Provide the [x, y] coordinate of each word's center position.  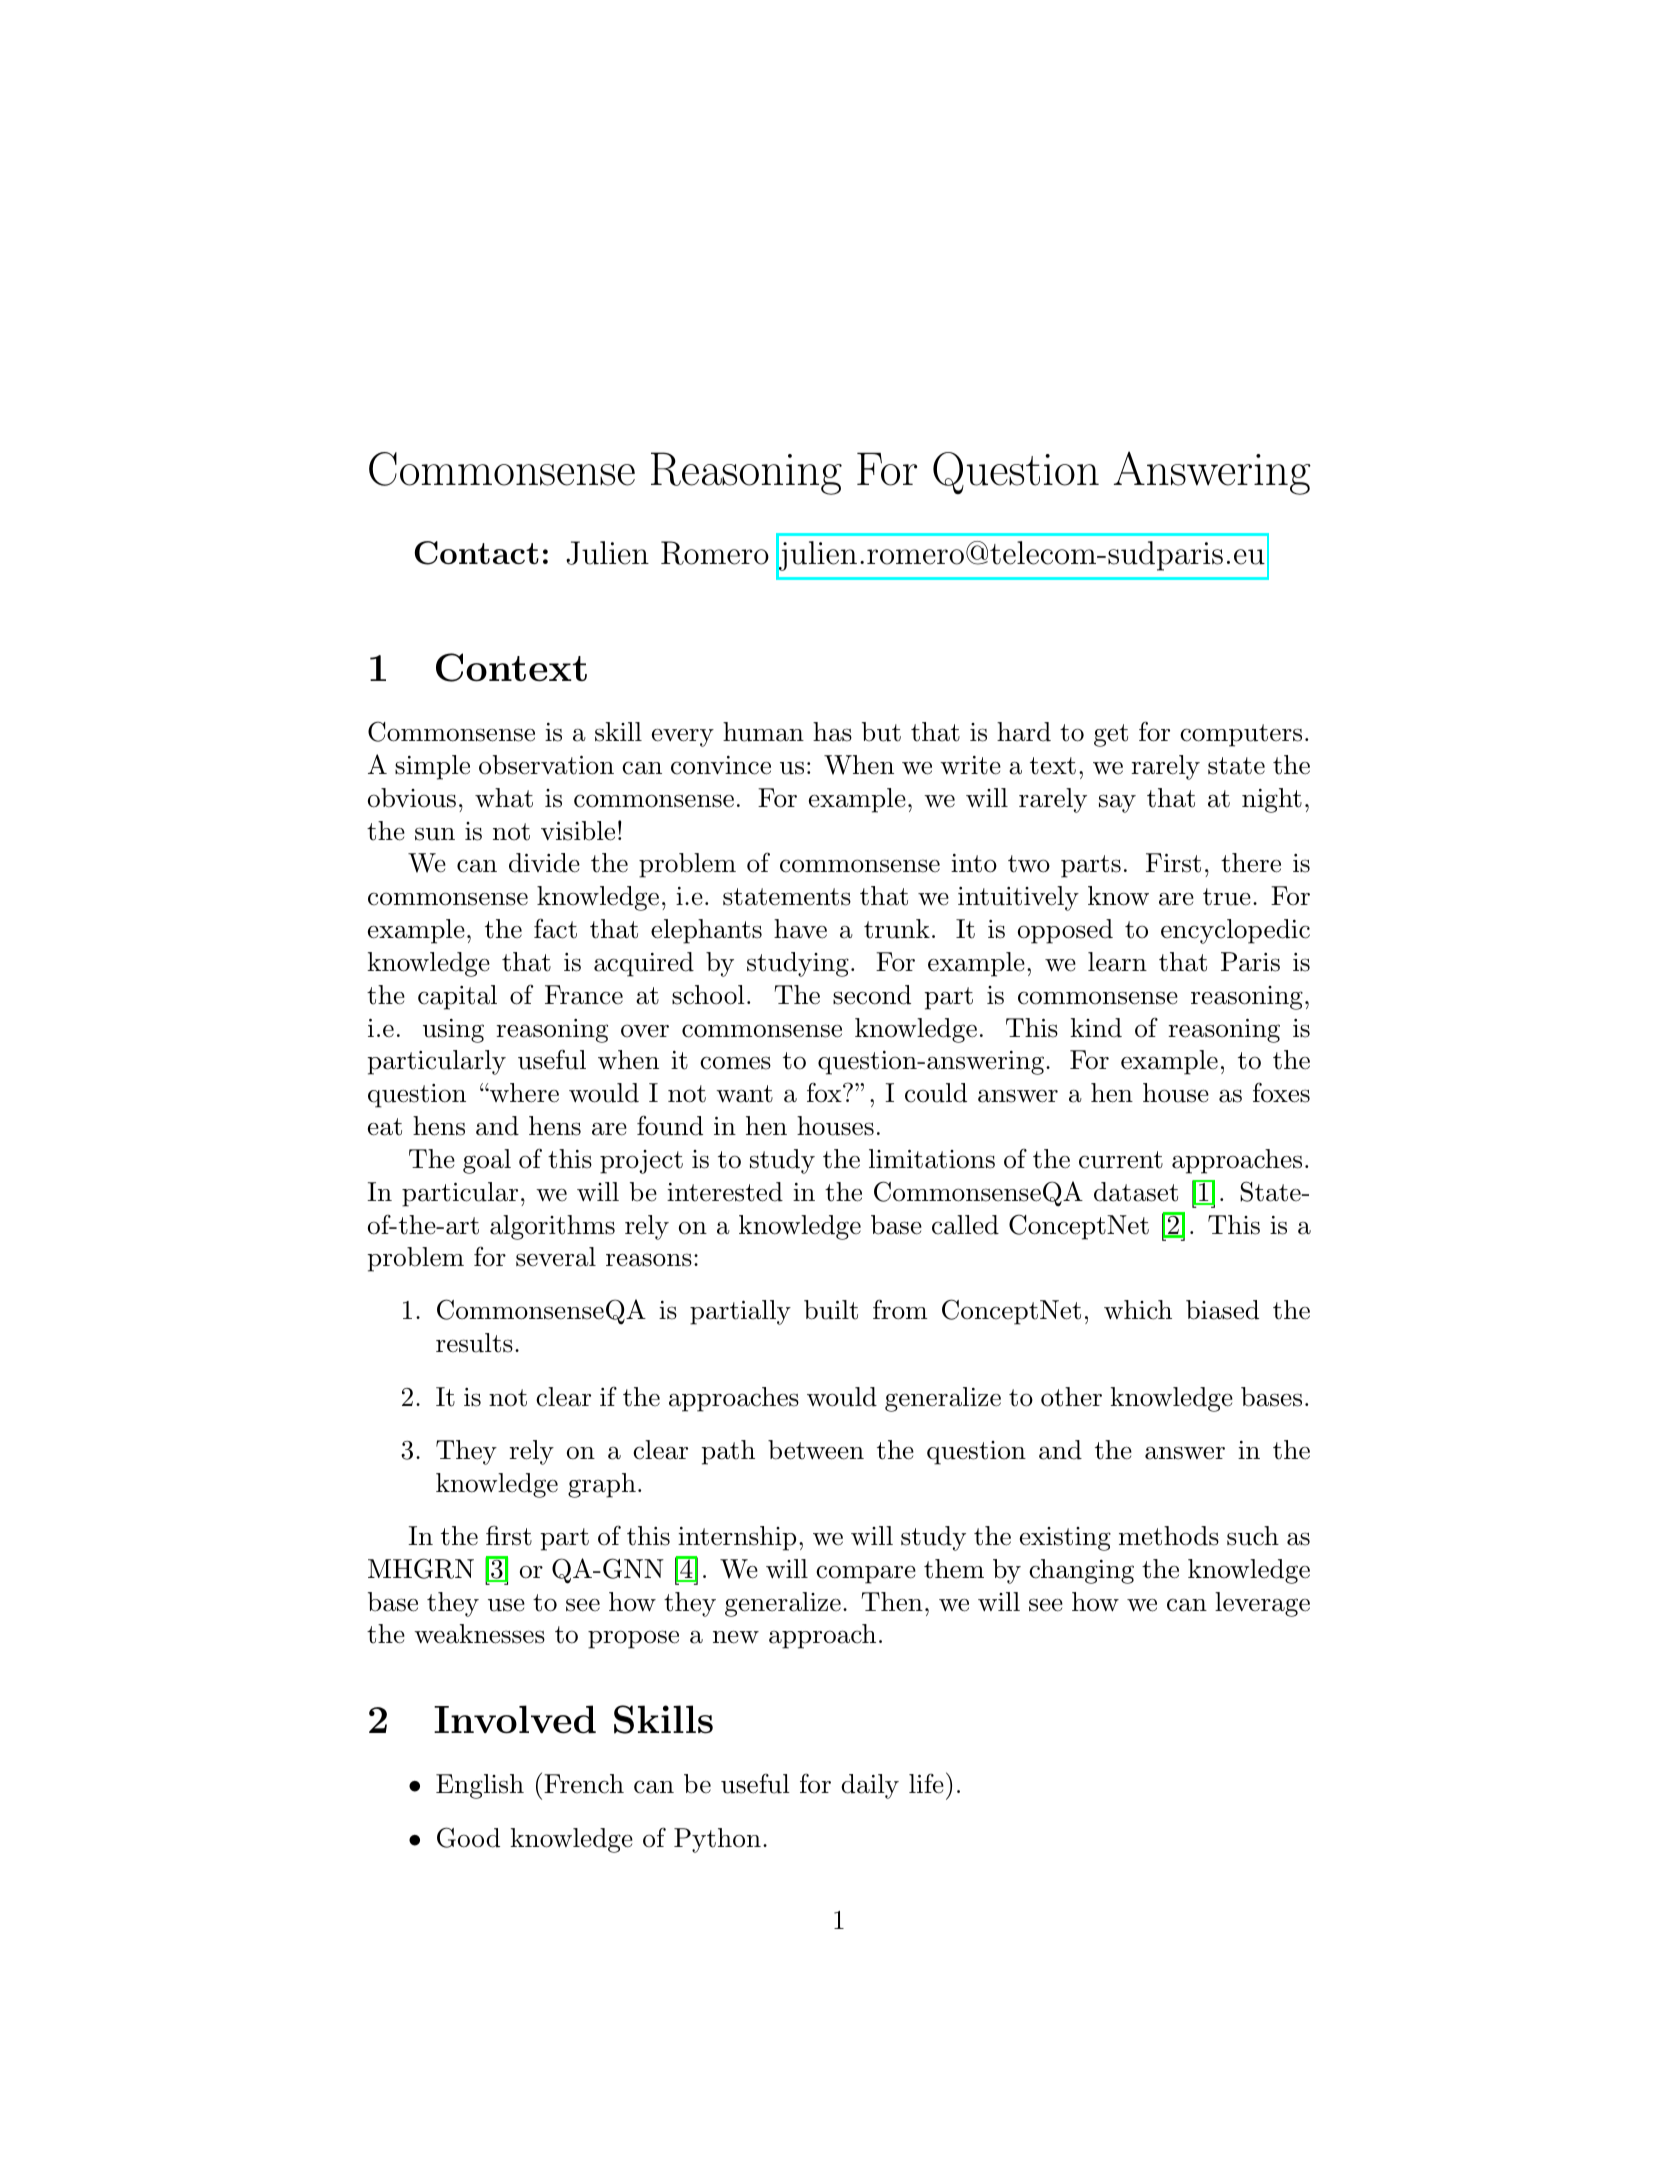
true [1227, 897]
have [800, 929]
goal [487, 1161]
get [1111, 735]
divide [544, 863]
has [832, 732]
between [816, 1450]
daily [870, 1786]
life [926, 1783]
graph [602, 1485]
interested [725, 1192]
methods [1169, 1536]
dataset [1136, 1192]
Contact [477, 553]
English [480, 1786]
